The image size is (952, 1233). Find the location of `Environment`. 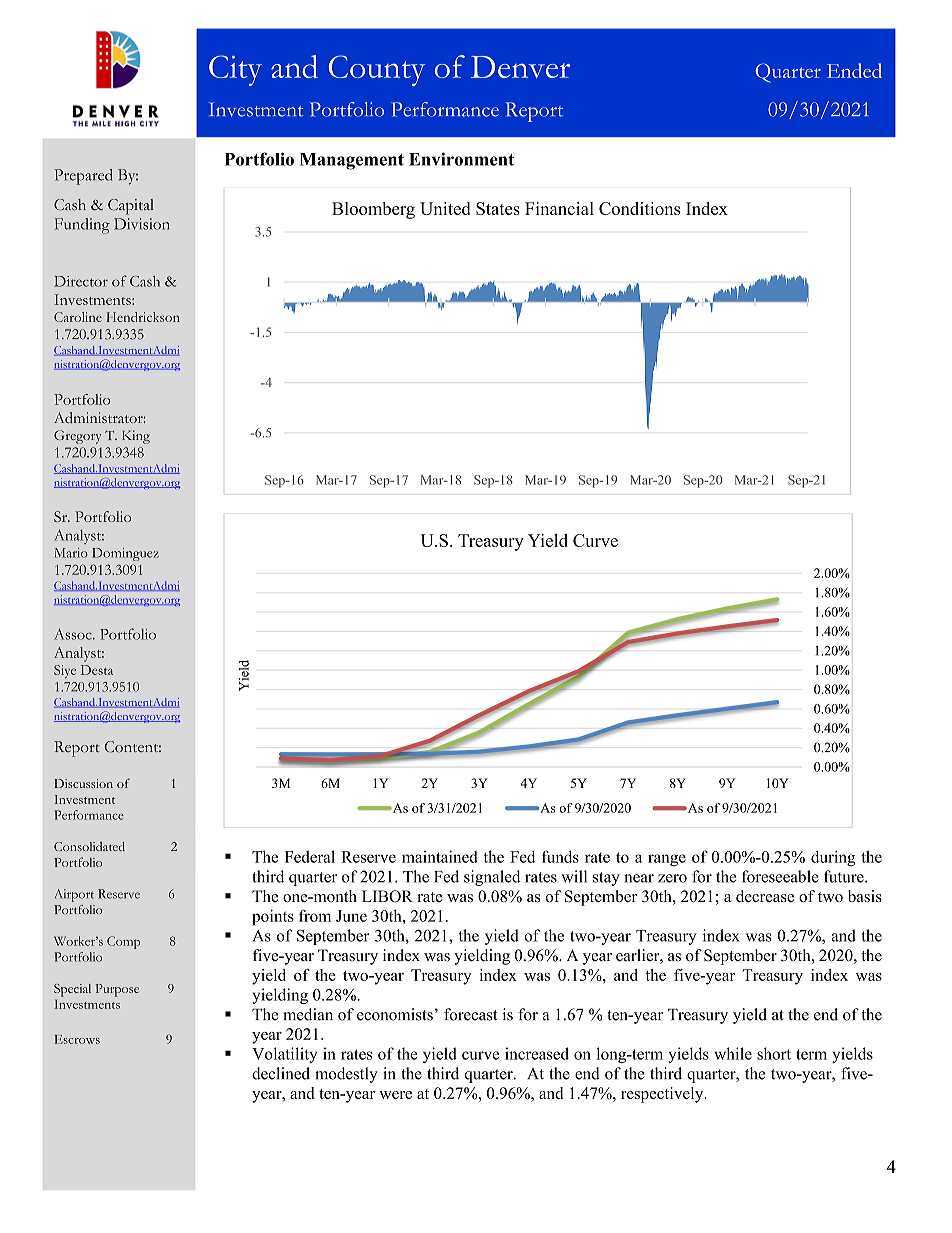

Environment is located at coordinates (461, 159).
